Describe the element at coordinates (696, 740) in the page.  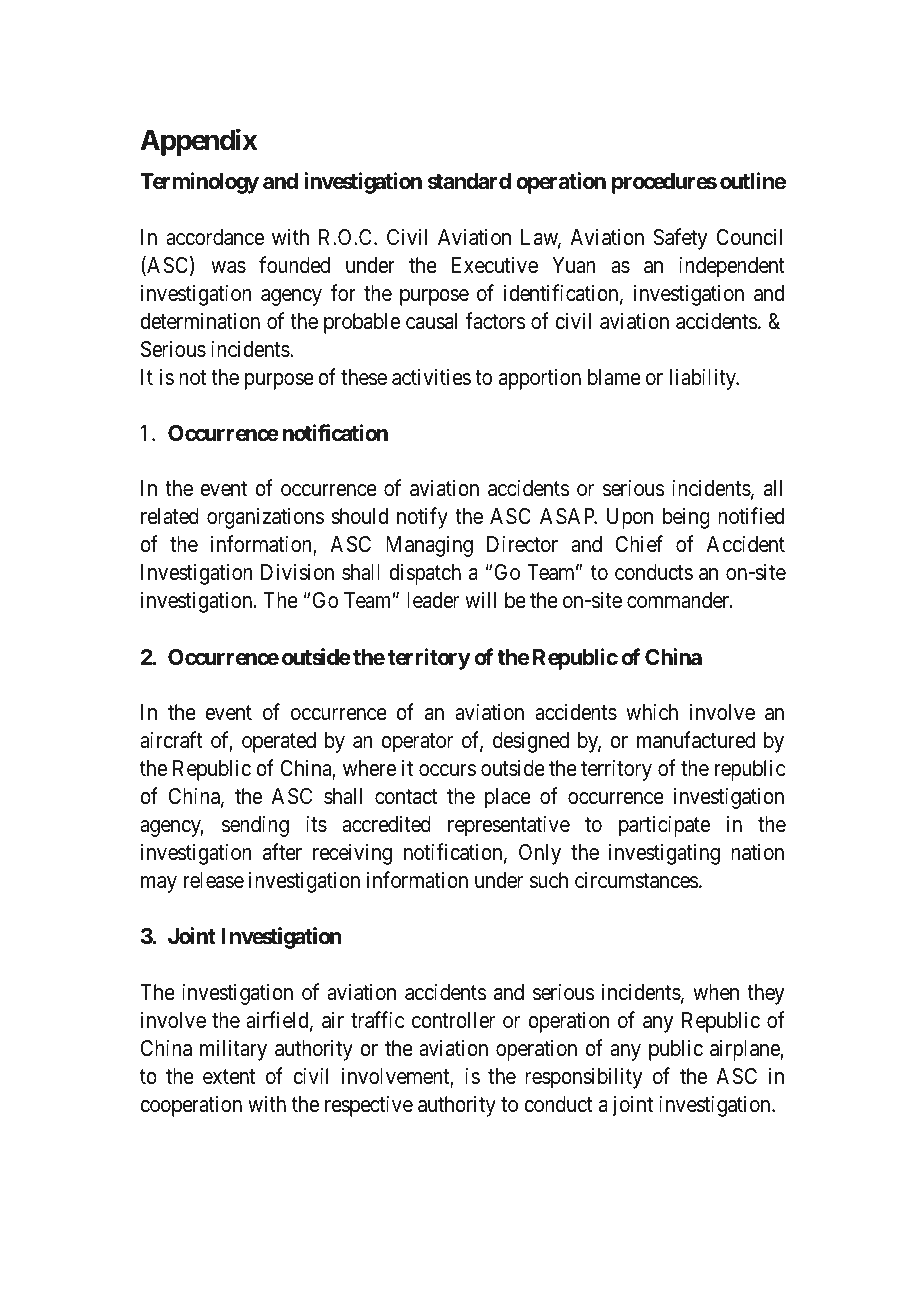
I see `manufactured` at that location.
